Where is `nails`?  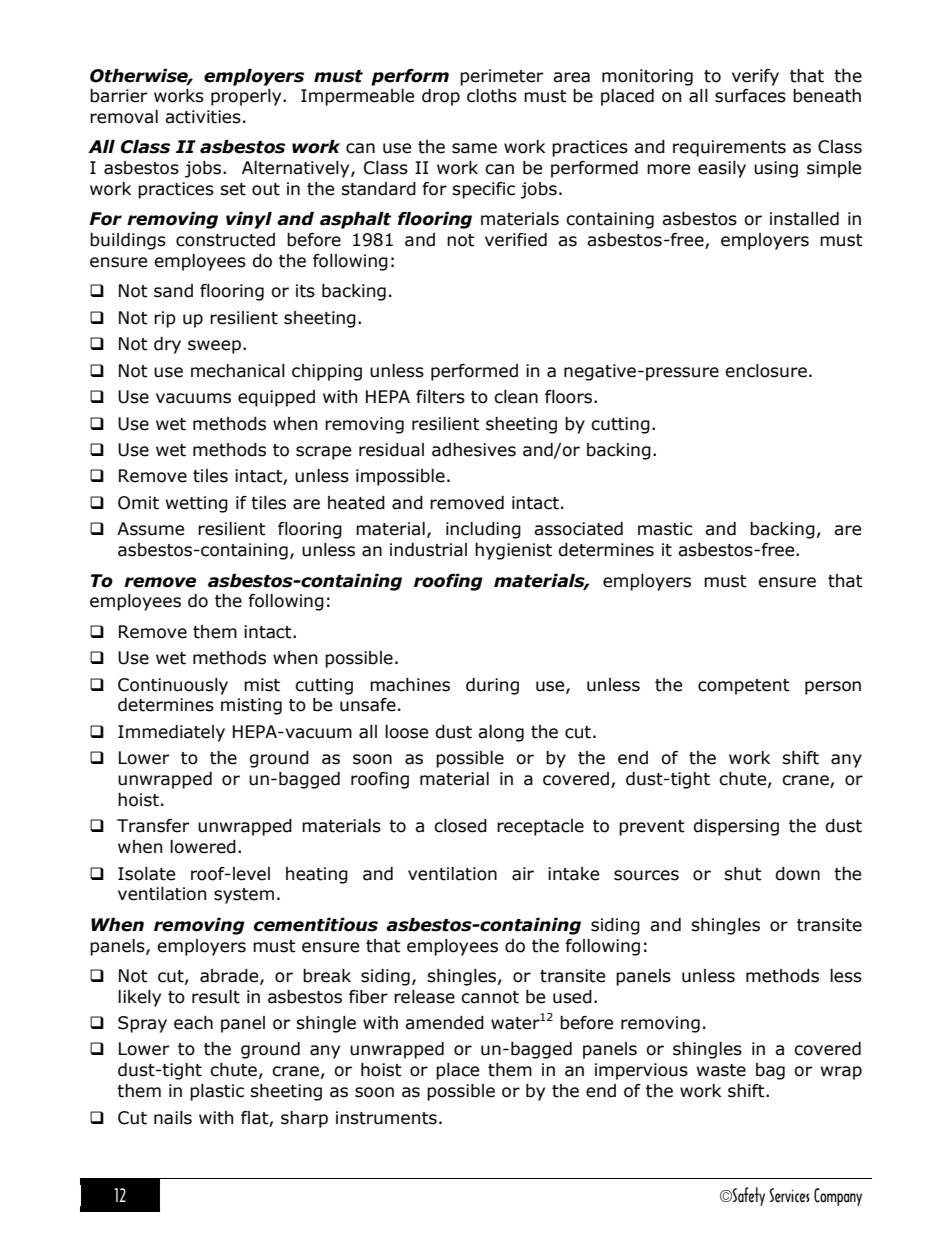 nails is located at coordinates (173, 1118).
